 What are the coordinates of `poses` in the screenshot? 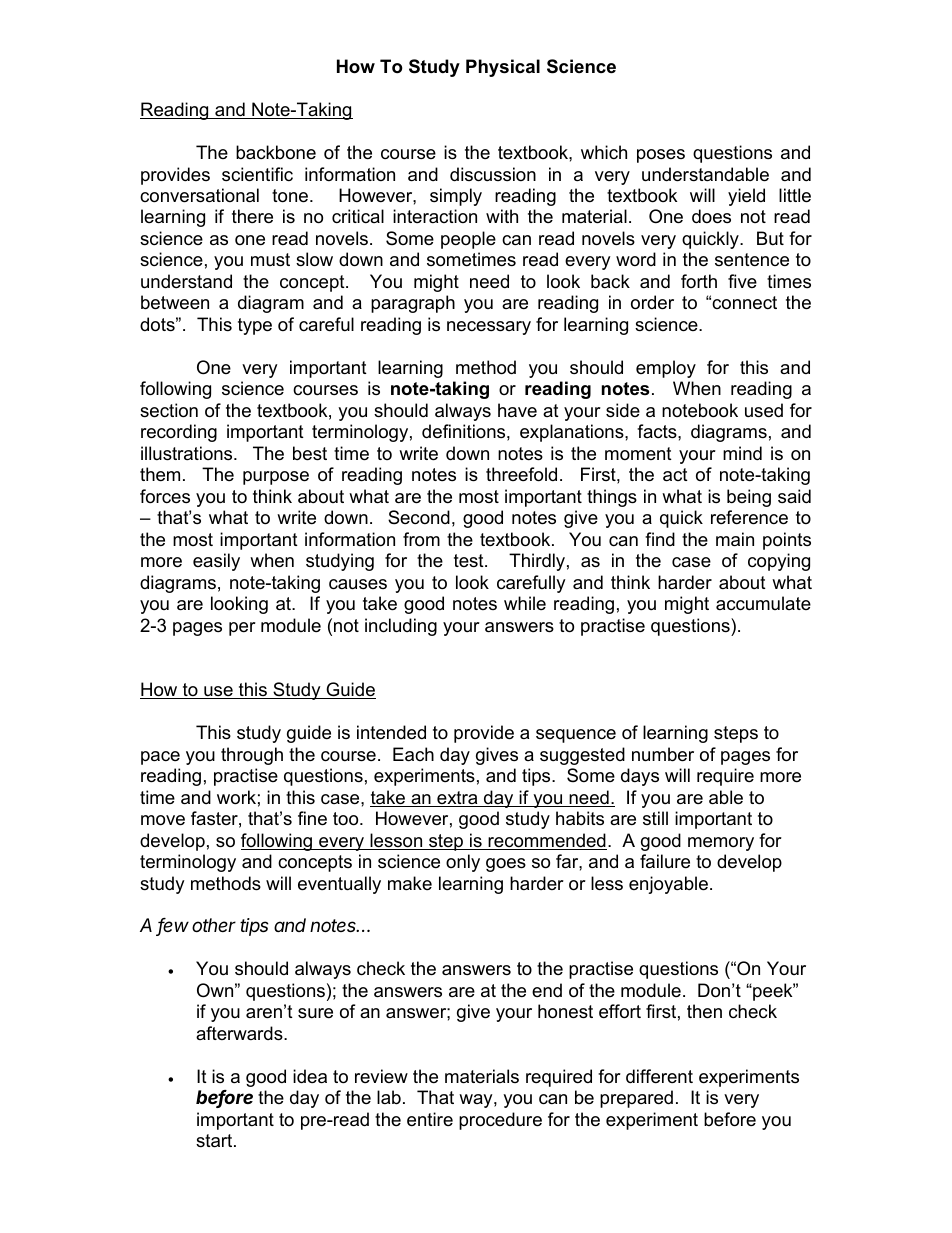 It's located at (661, 156).
